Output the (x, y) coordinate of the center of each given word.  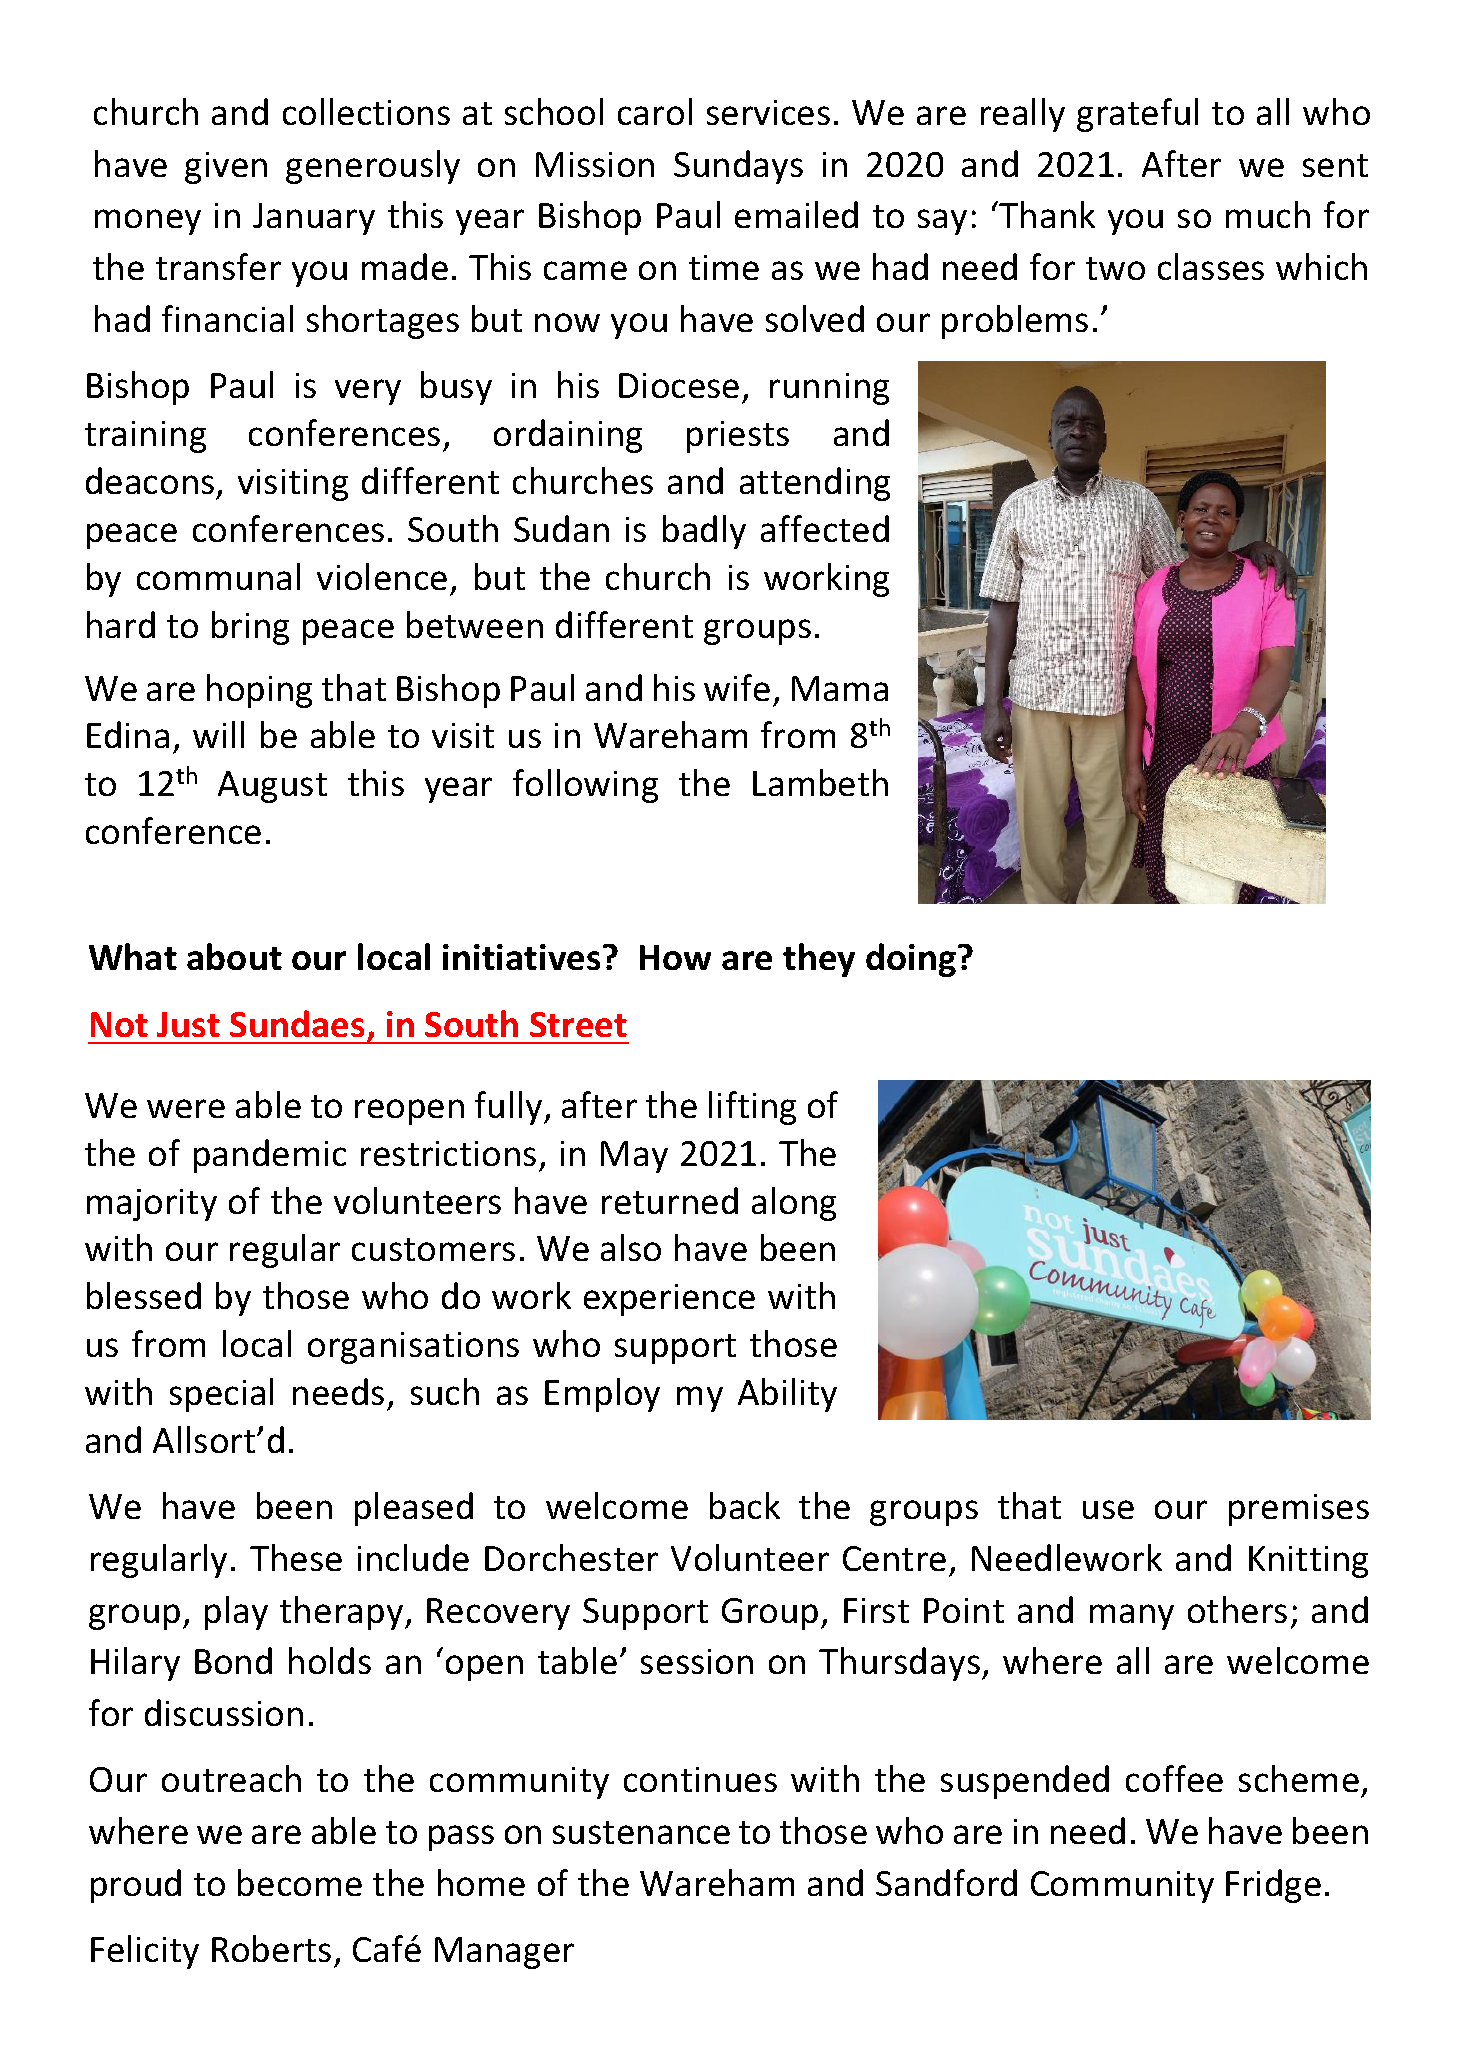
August (272, 787)
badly (704, 532)
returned (670, 1200)
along (794, 1204)
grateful (1137, 115)
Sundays (738, 167)
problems (1015, 322)
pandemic (270, 1156)
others (1237, 1609)
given (226, 168)
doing (911, 960)
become (300, 1882)
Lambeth (820, 782)
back (745, 1505)
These (296, 1557)
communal (218, 576)
